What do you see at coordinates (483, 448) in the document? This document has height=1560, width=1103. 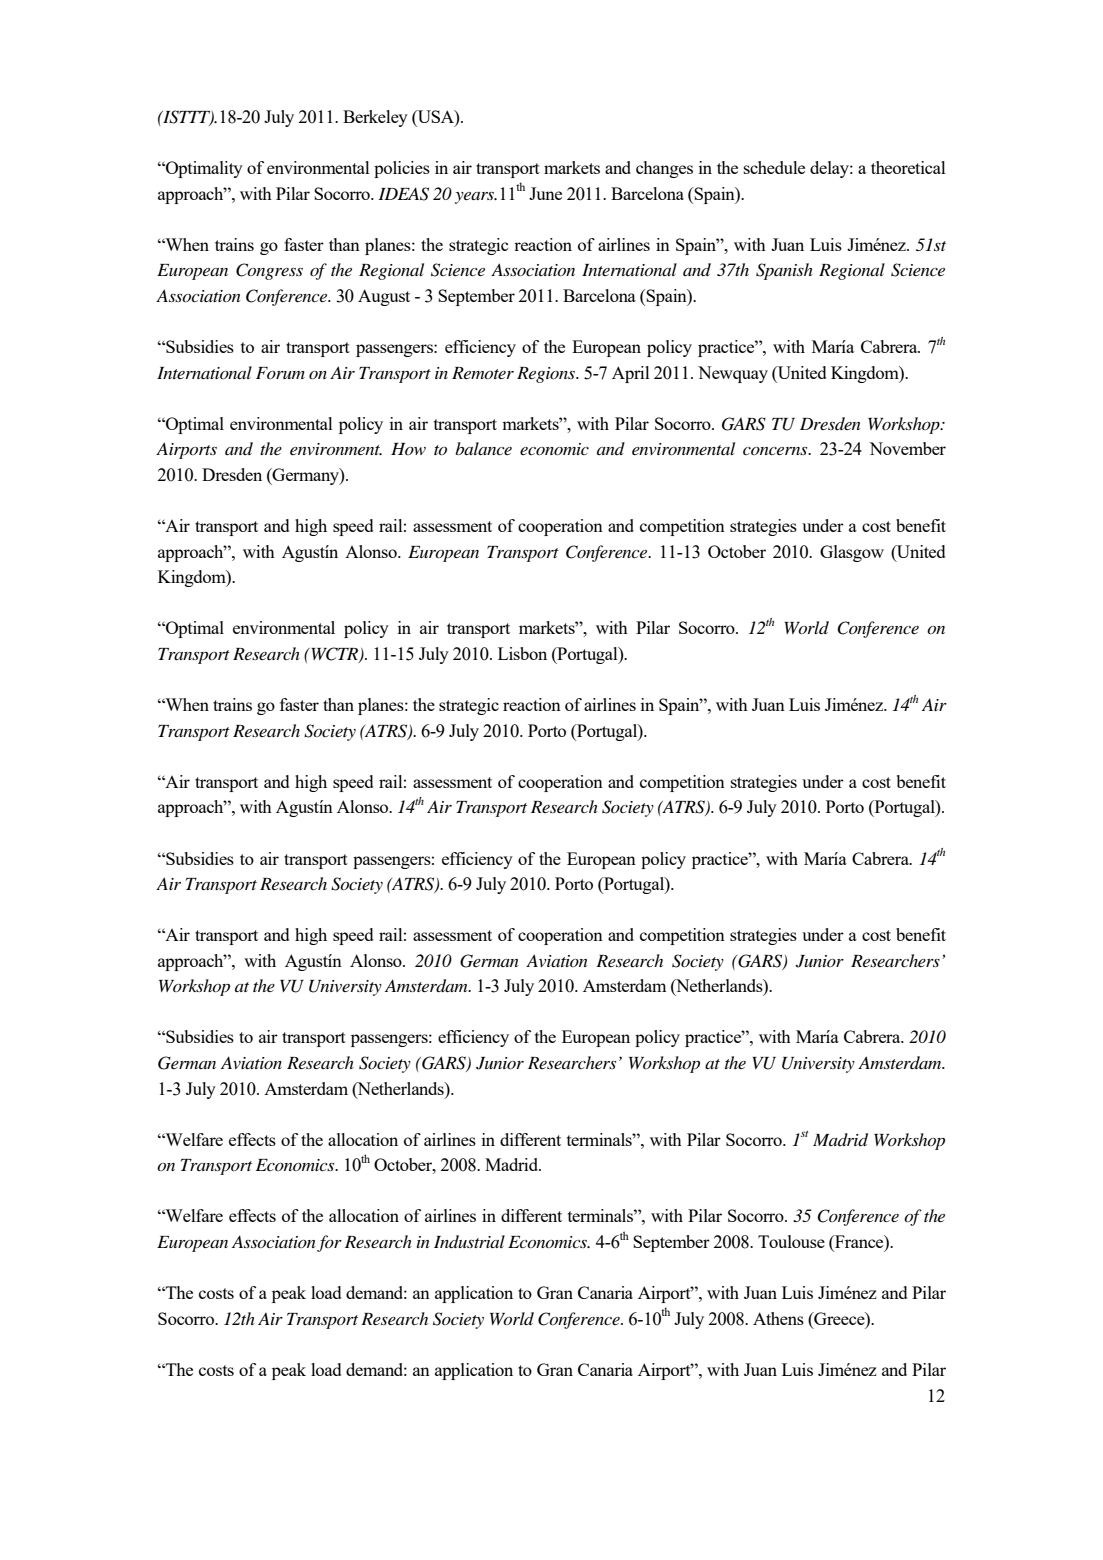 I see `balance` at bounding box center [483, 448].
